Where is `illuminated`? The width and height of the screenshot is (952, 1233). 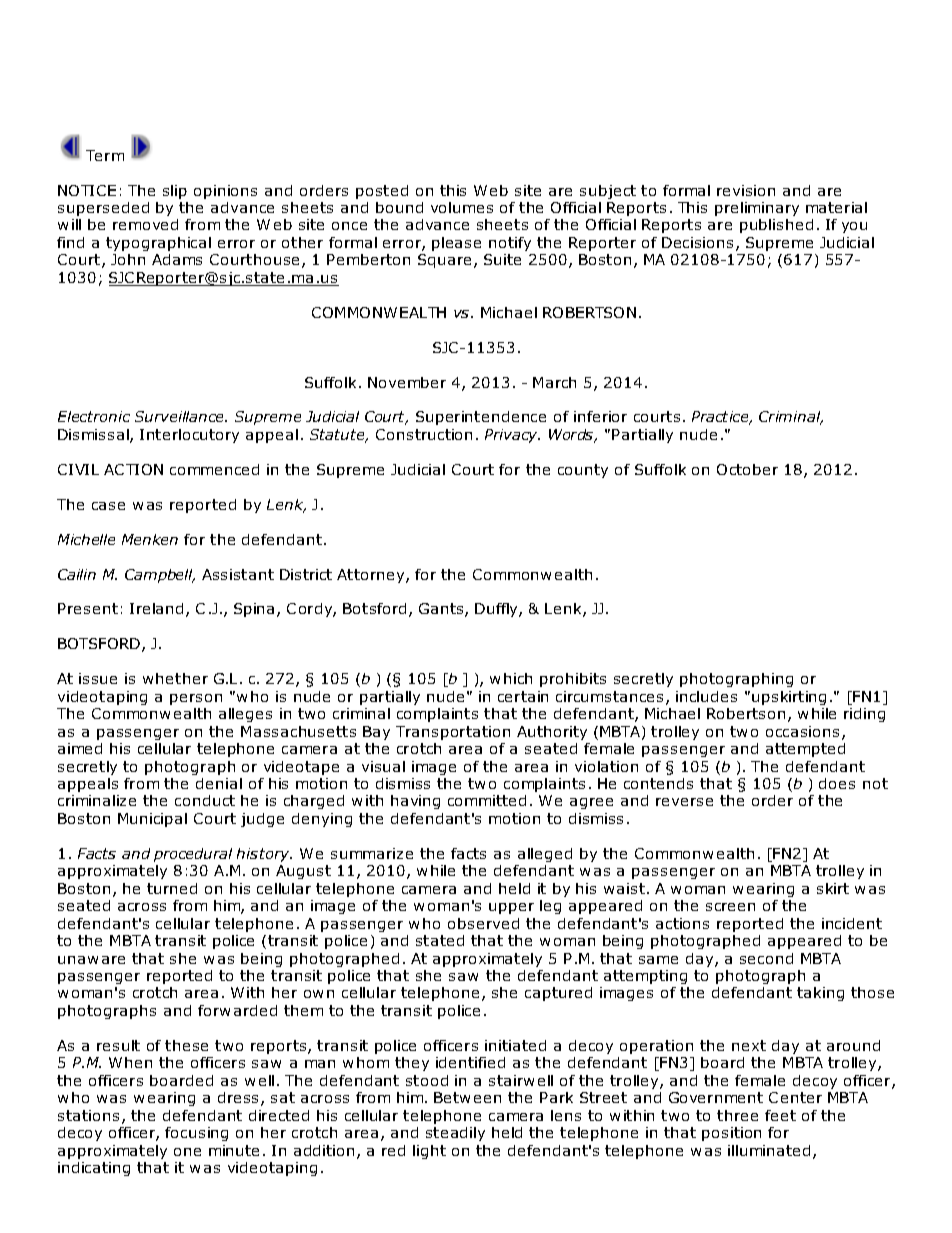
illuminated is located at coordinates (769, 1150).
